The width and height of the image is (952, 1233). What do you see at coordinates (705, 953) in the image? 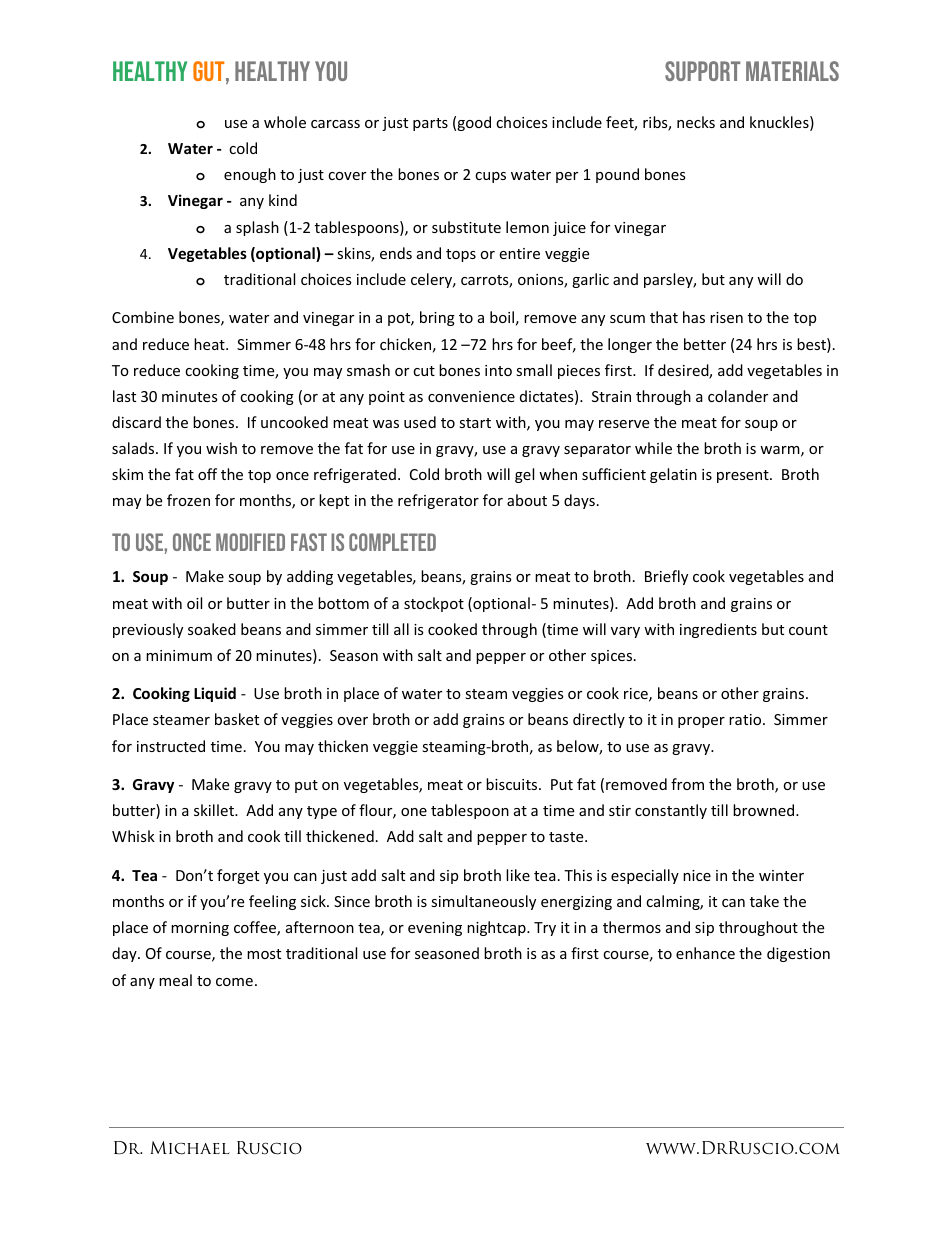
I see `enhance` at bounding box center [705, 953].
